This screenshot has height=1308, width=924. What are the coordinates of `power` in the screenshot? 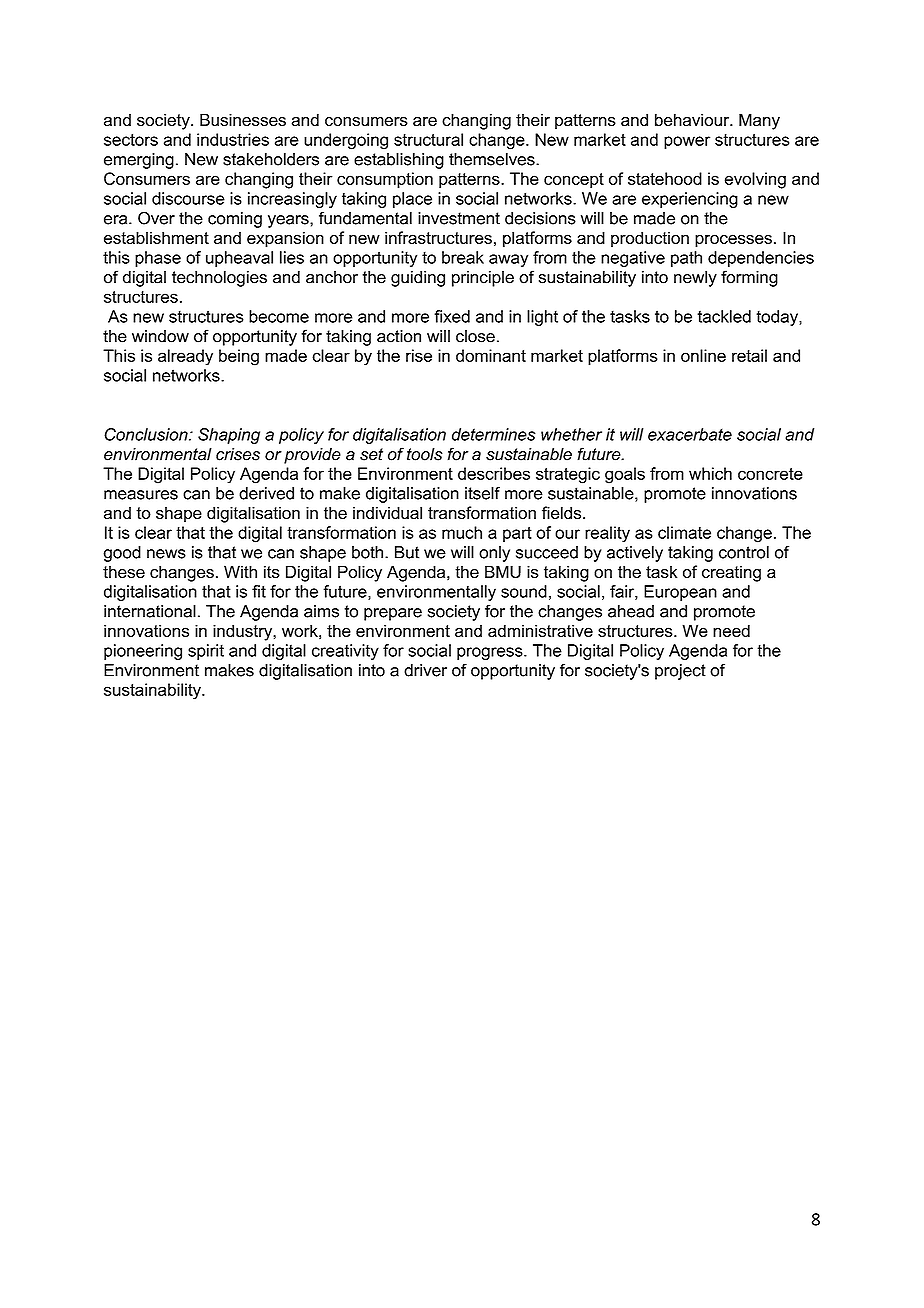 It's located at (687, 142).
